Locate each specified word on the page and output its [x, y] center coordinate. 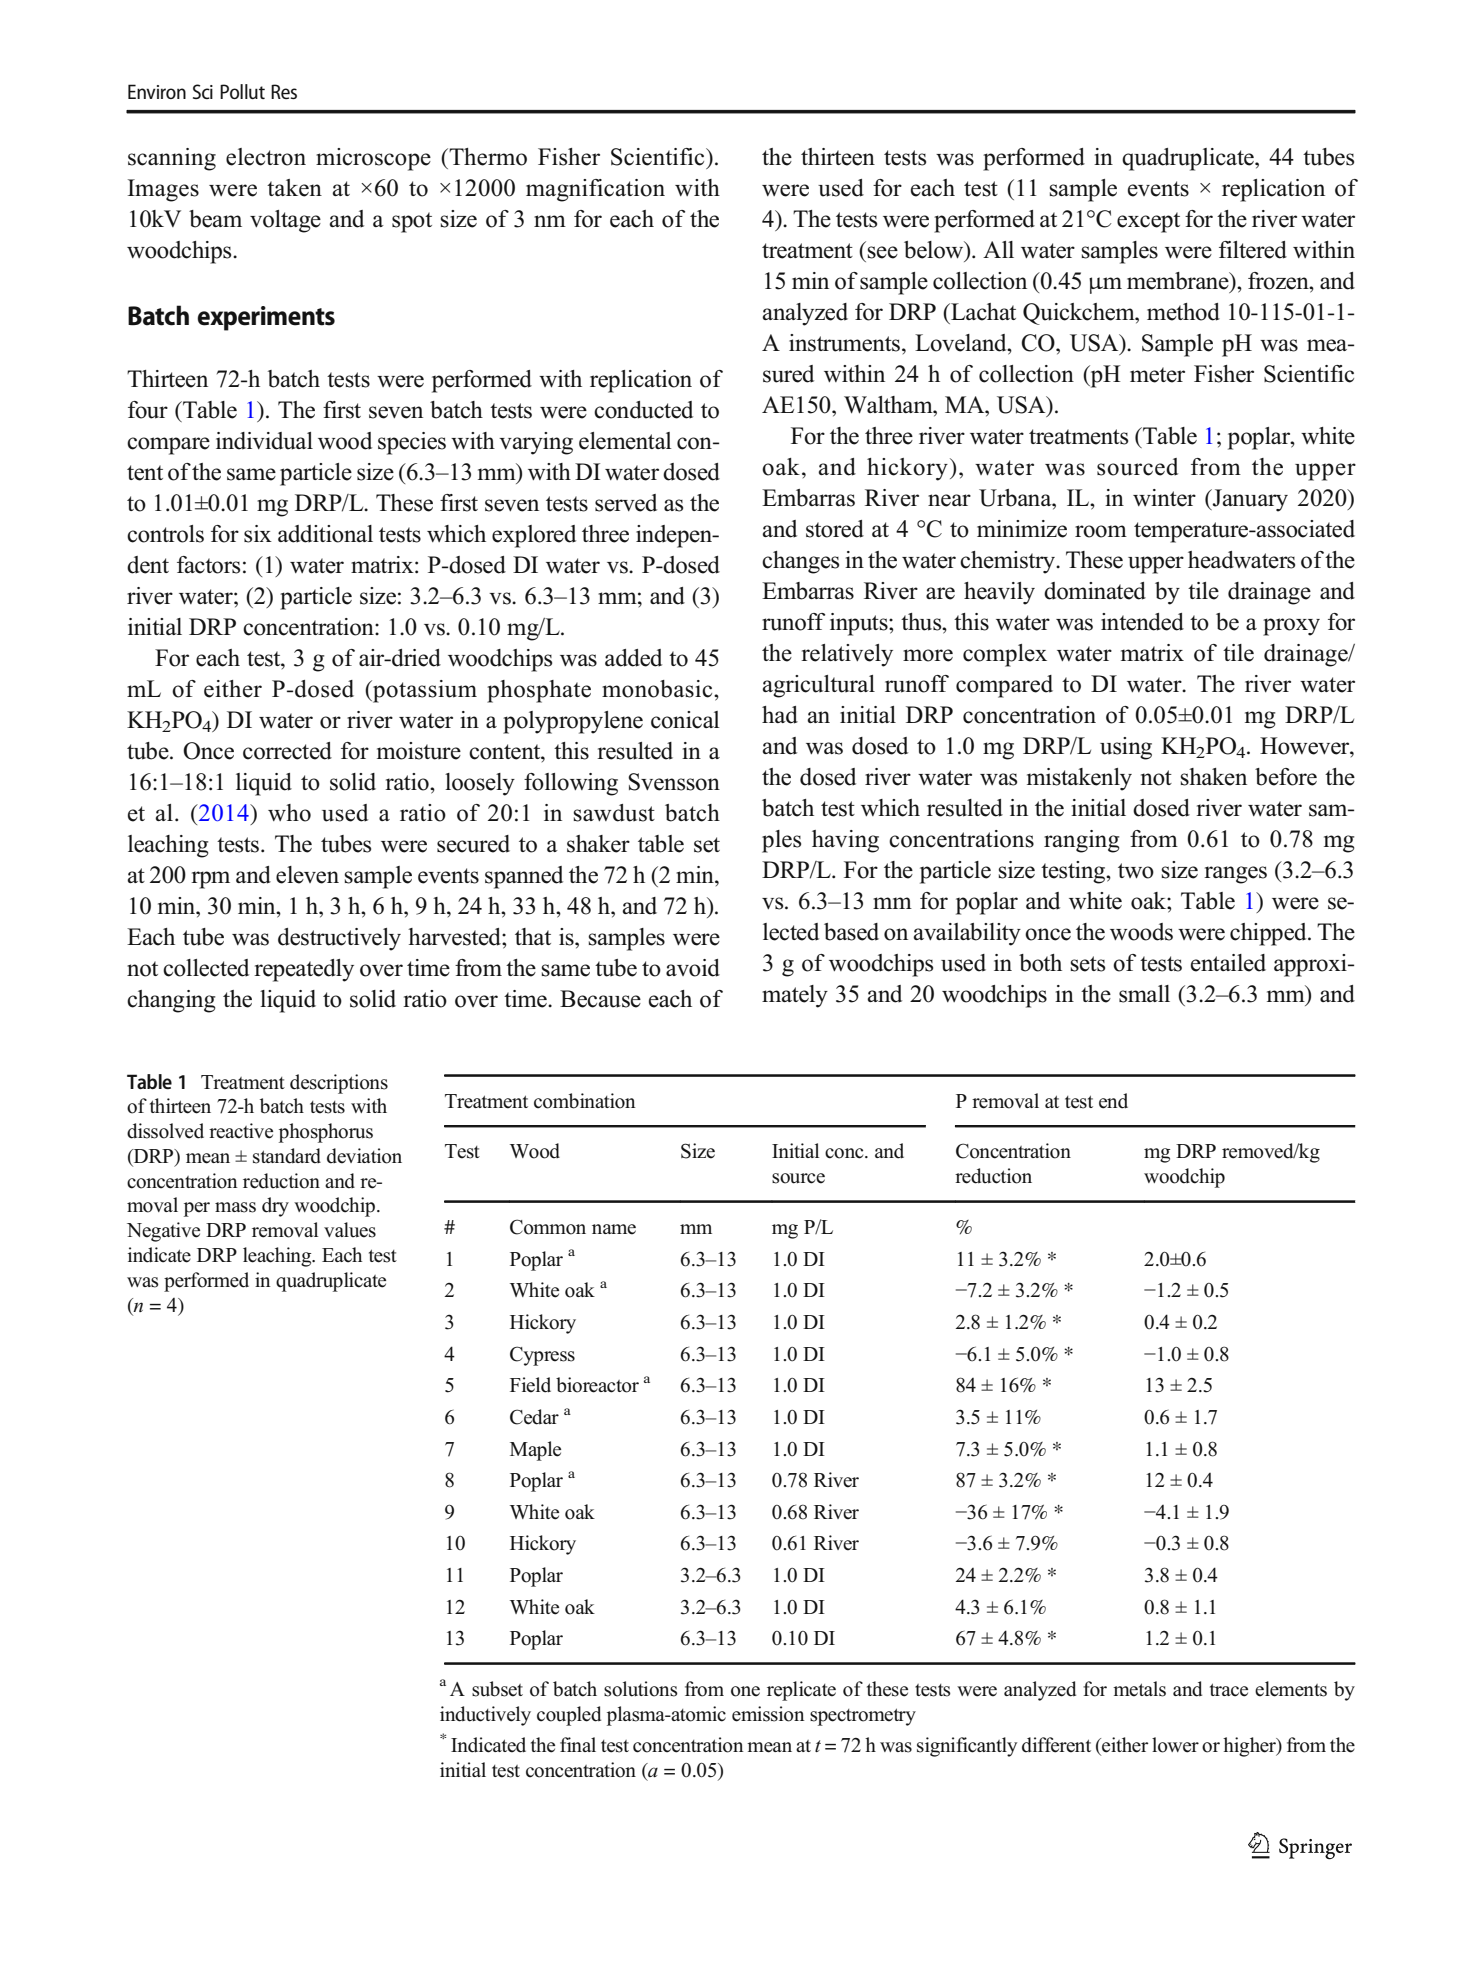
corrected [287, 751]
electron [266, 157]
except [1148, 222]
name [614, 1229]
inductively [485, 1716]
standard [287, 1156]
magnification [595, 190]
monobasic [658, 689]
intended [1142, 622]
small [1144, 994]
